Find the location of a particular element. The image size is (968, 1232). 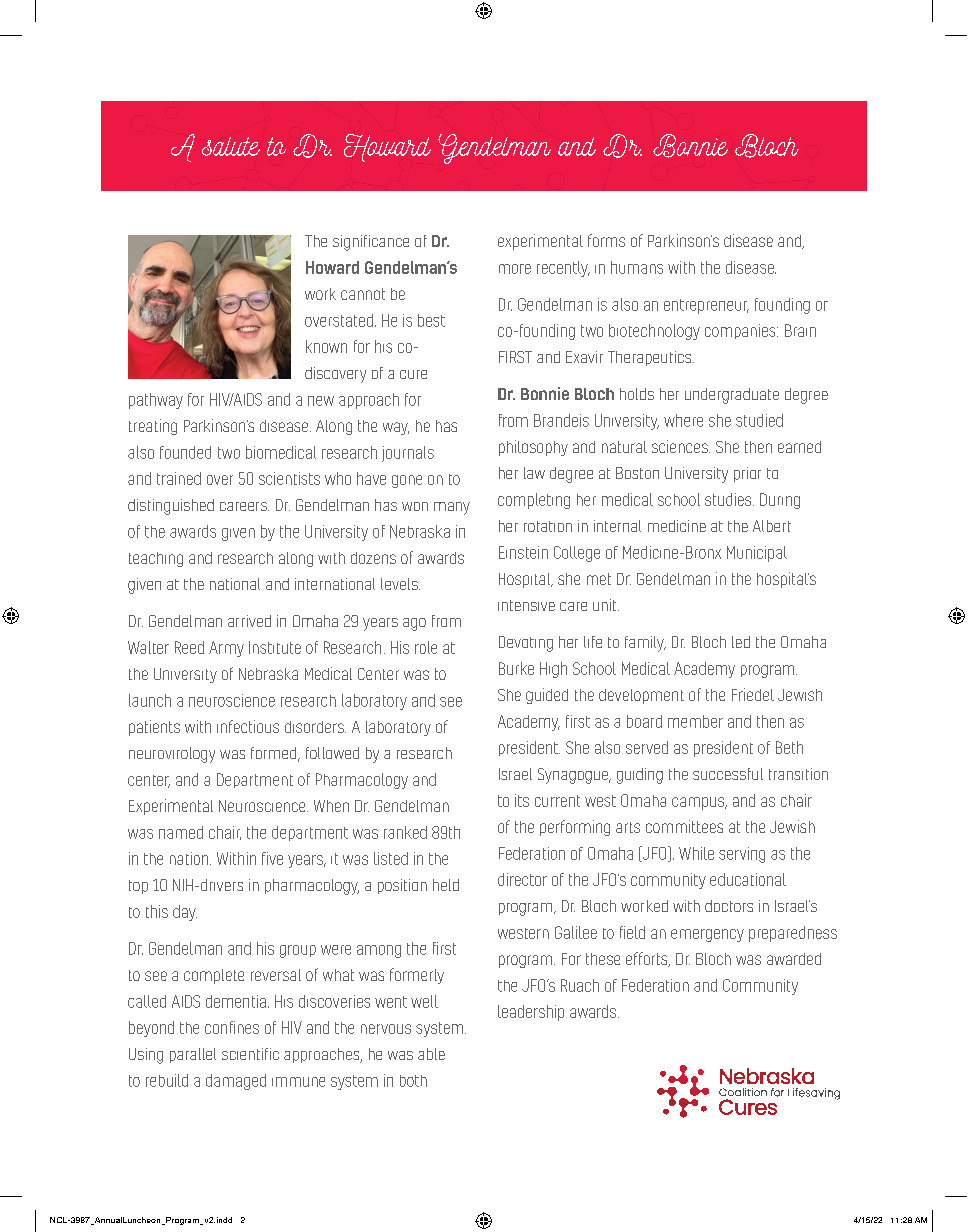

forms is located at coordinates (606, 240).
